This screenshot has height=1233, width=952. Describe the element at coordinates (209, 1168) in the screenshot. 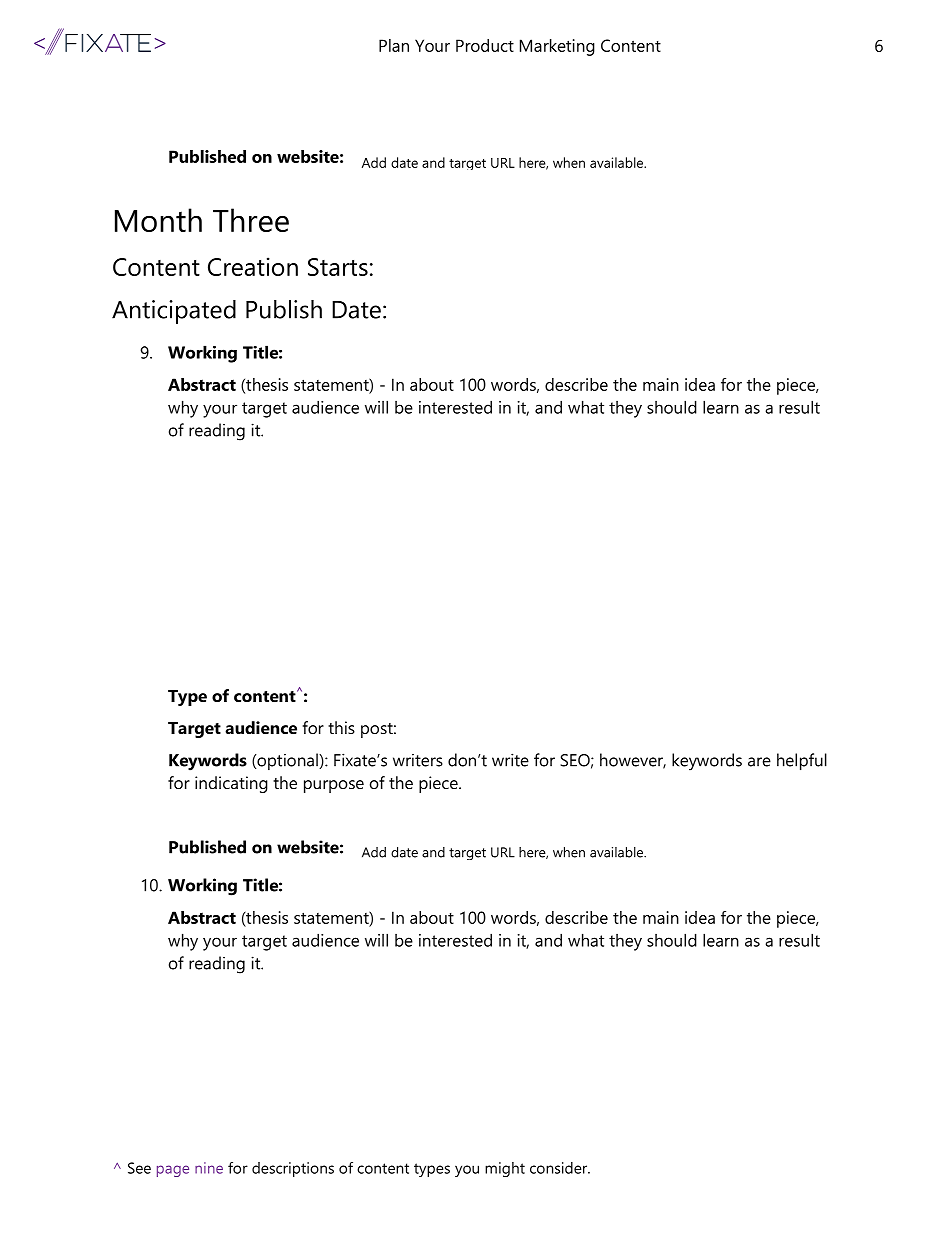

I see `nine` at that location.
